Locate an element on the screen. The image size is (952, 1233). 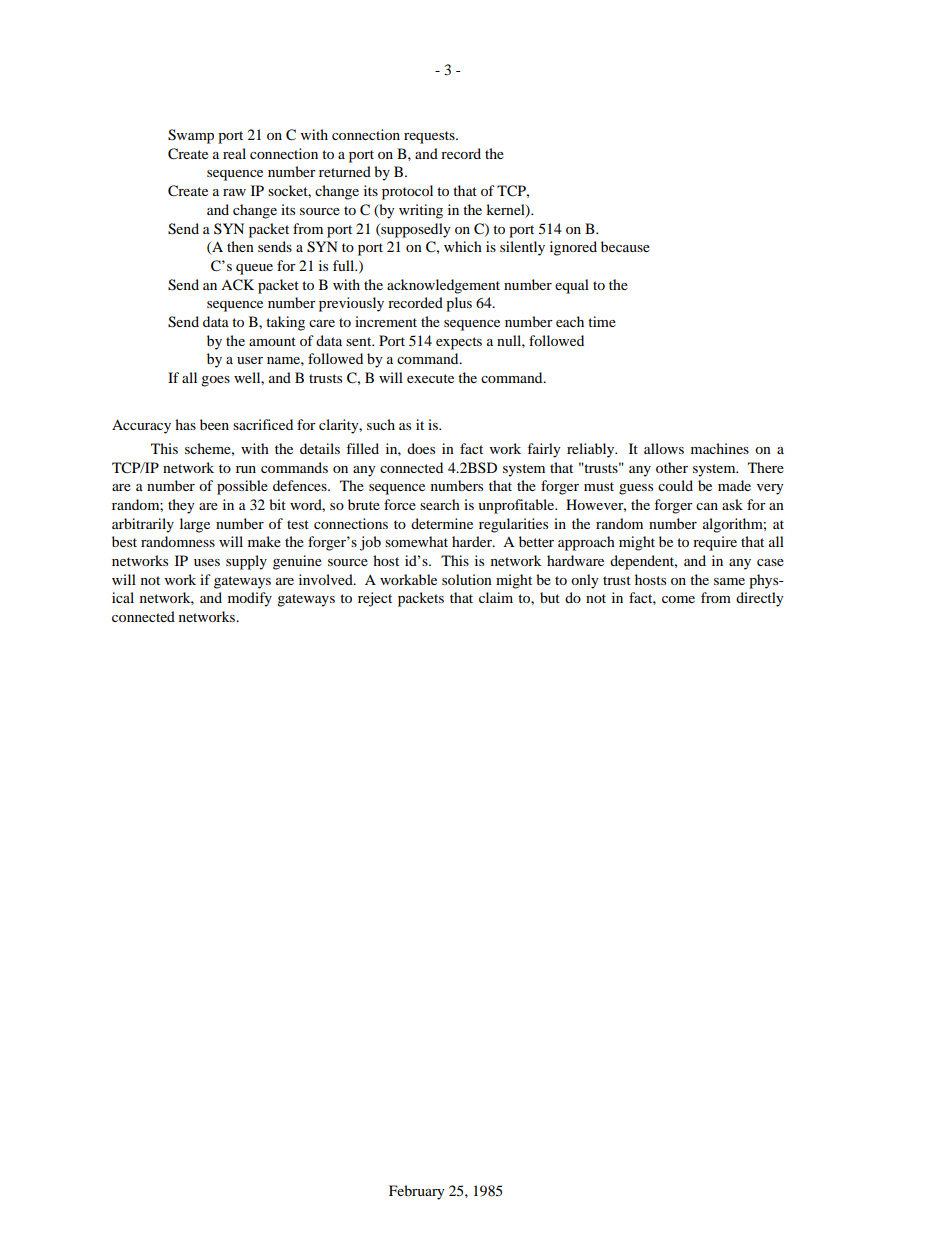
requests is located at coordinates (430, 137).
